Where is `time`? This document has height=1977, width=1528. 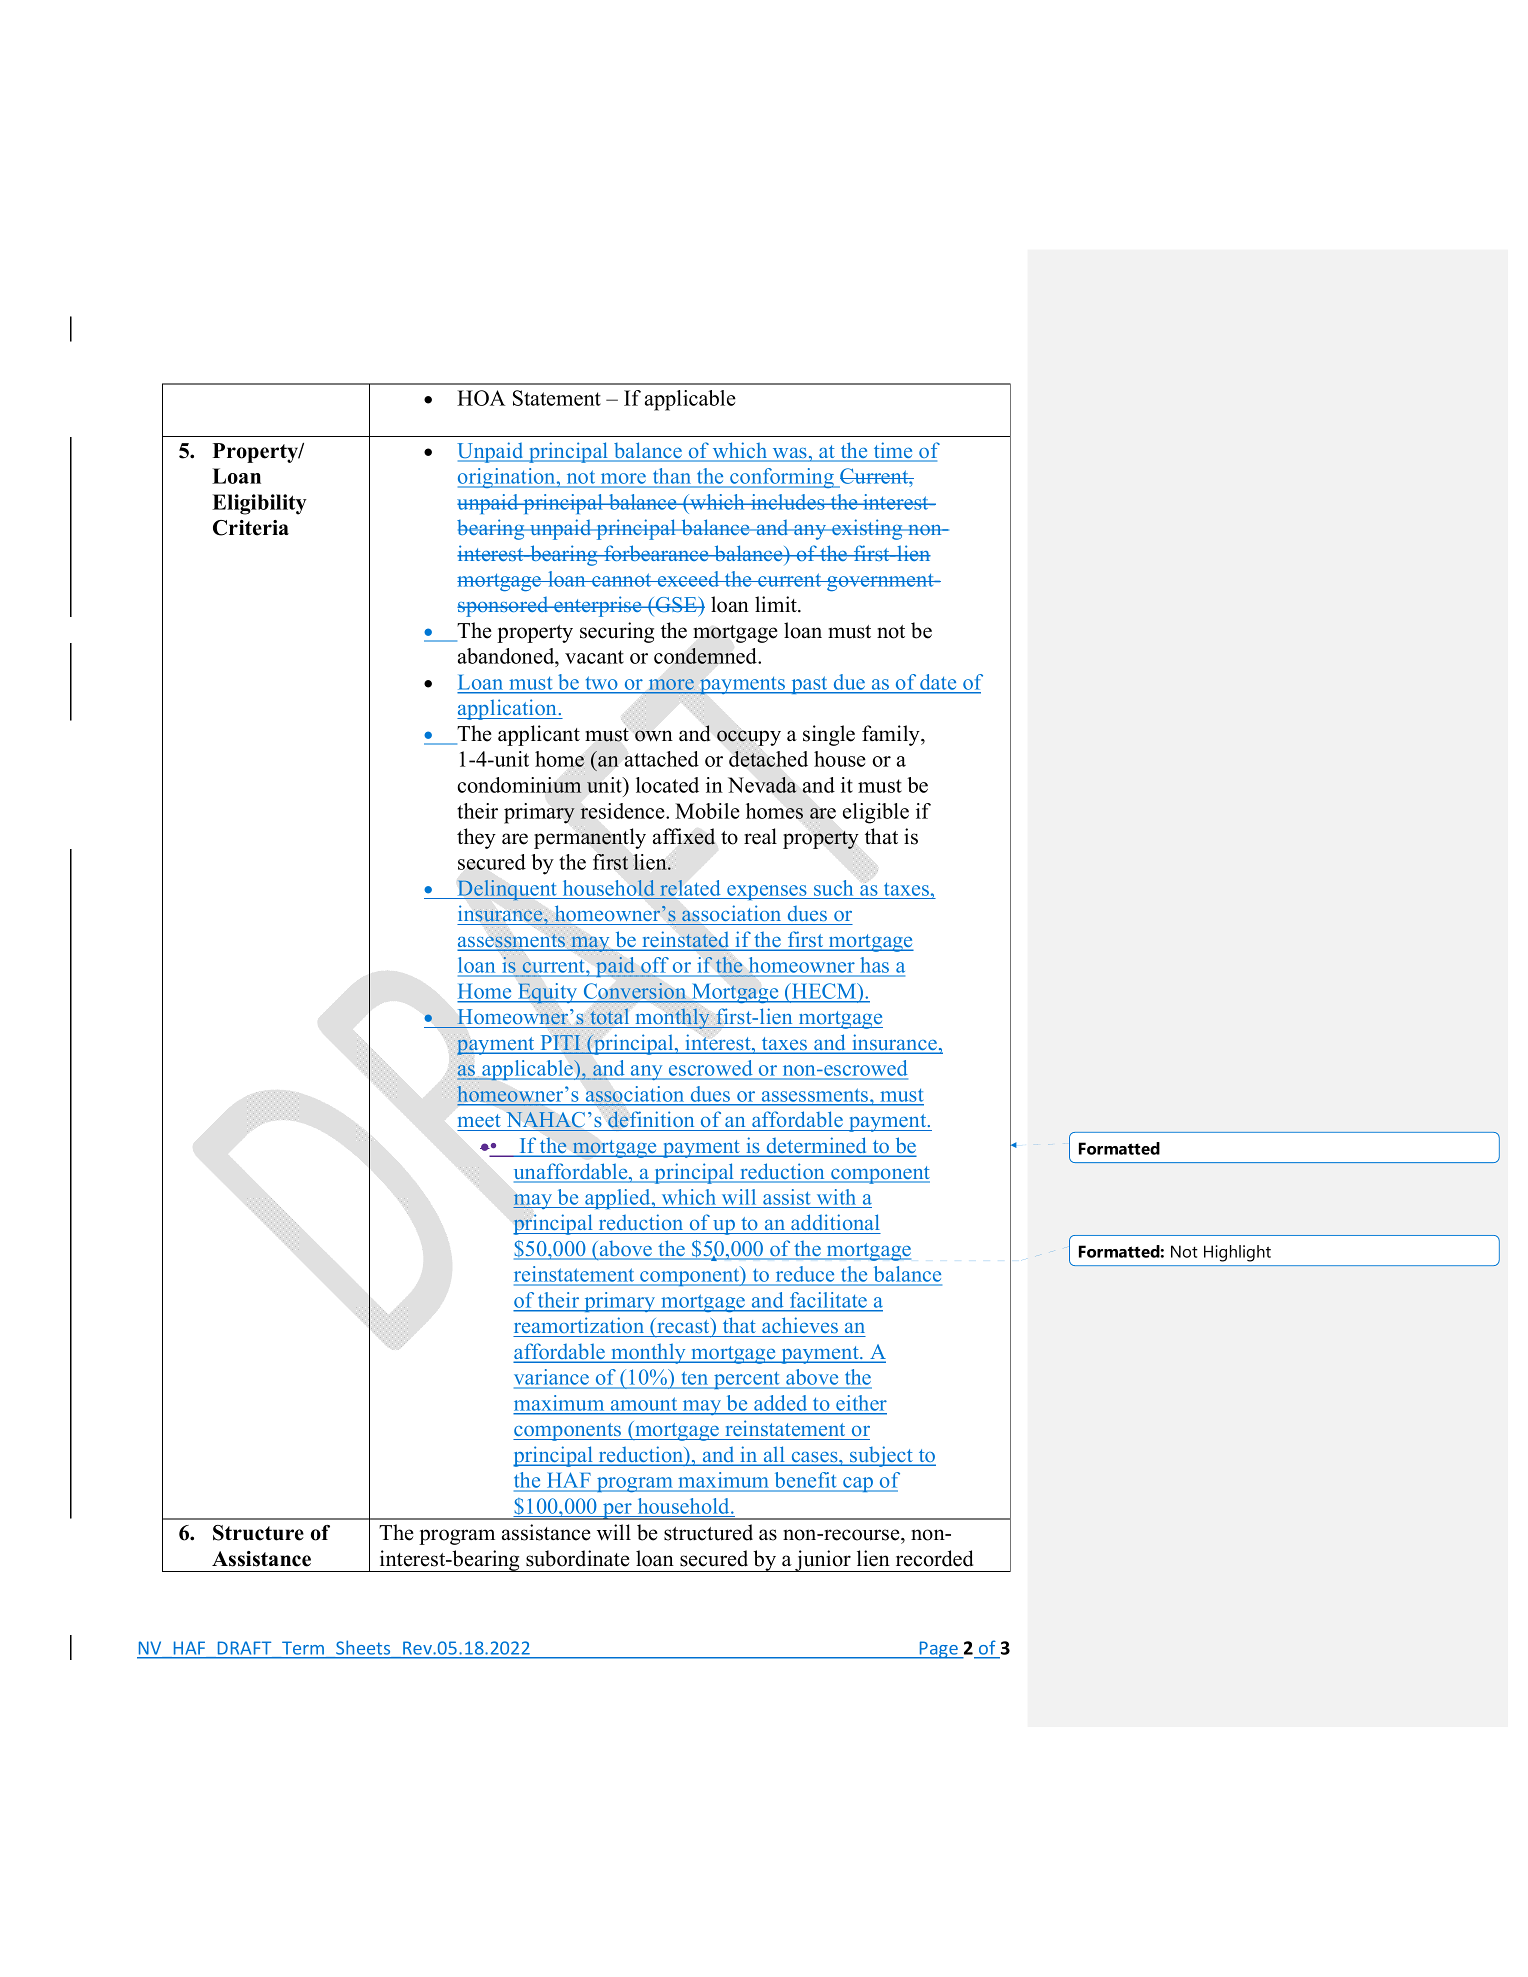
time is located at coordinates (893, 451).
